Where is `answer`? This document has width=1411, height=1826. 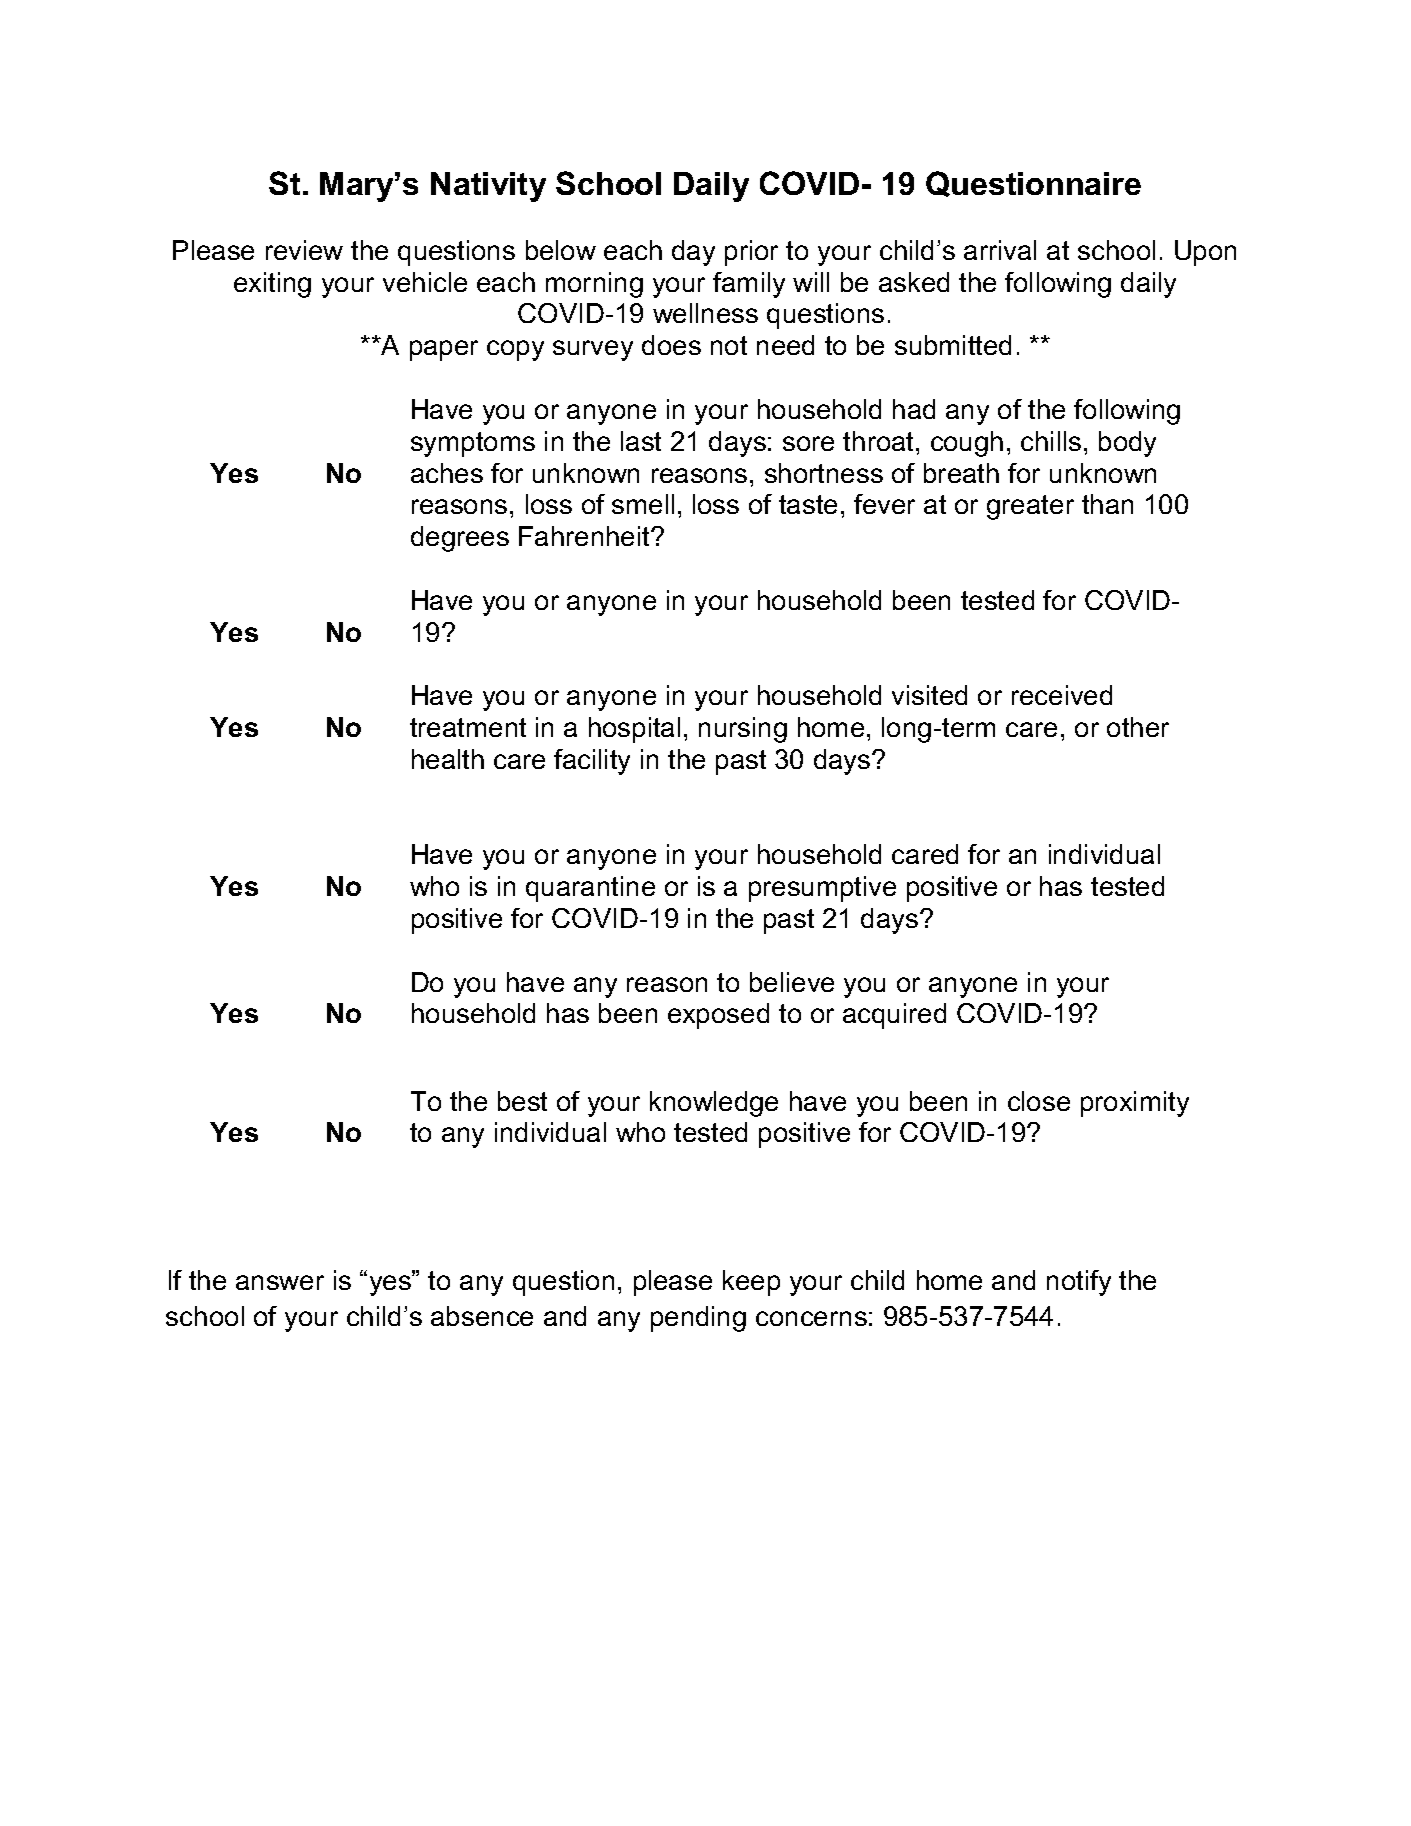 answer is located at coordinates (280, 1282).
